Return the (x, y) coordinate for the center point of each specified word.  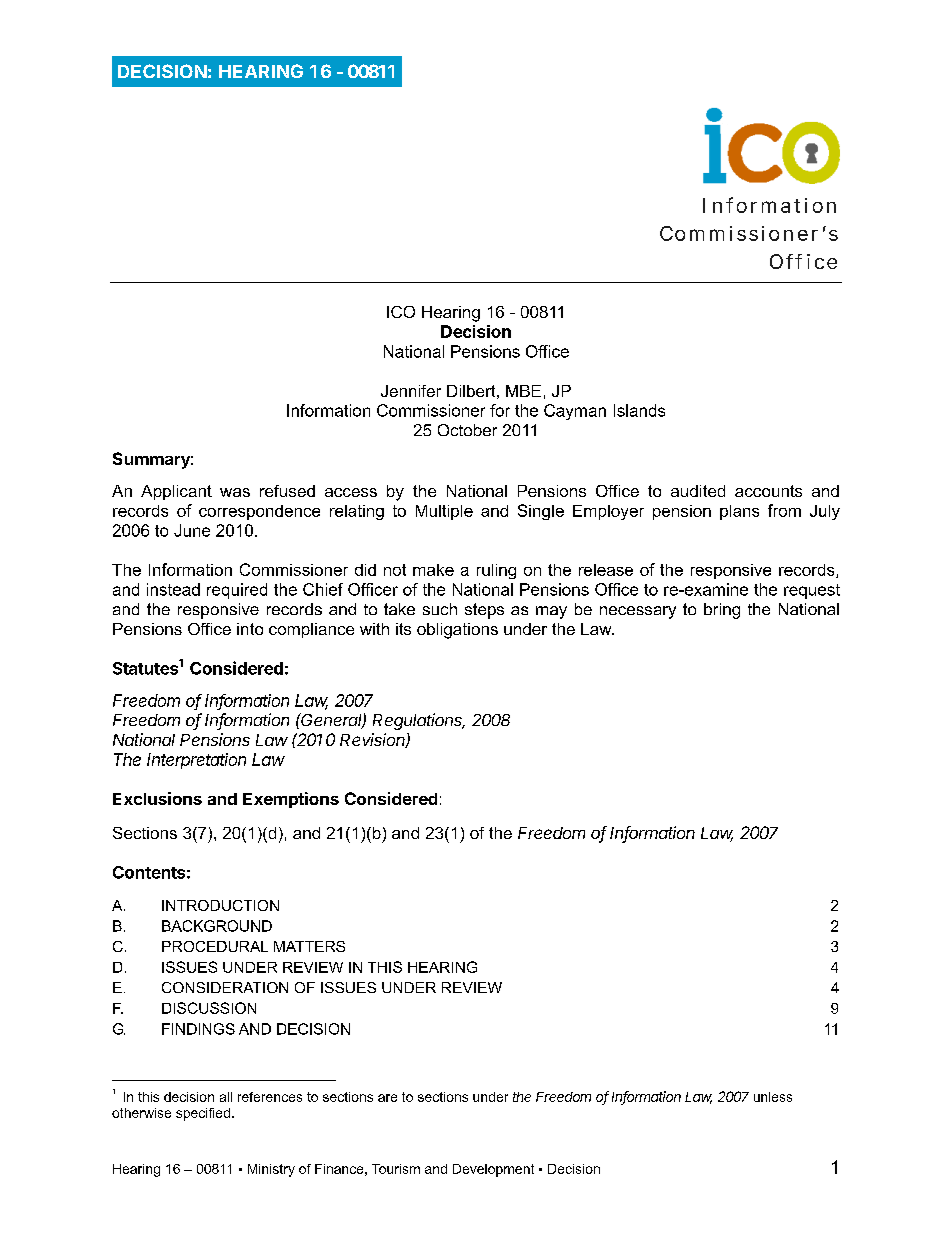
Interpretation (196, 761)
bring (722, 611)
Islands (639, 410)
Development (493, 1170)
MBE (523, 391)
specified (203, 1114)
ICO (401, 312)
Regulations (419, 721)
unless (773, 1097)
